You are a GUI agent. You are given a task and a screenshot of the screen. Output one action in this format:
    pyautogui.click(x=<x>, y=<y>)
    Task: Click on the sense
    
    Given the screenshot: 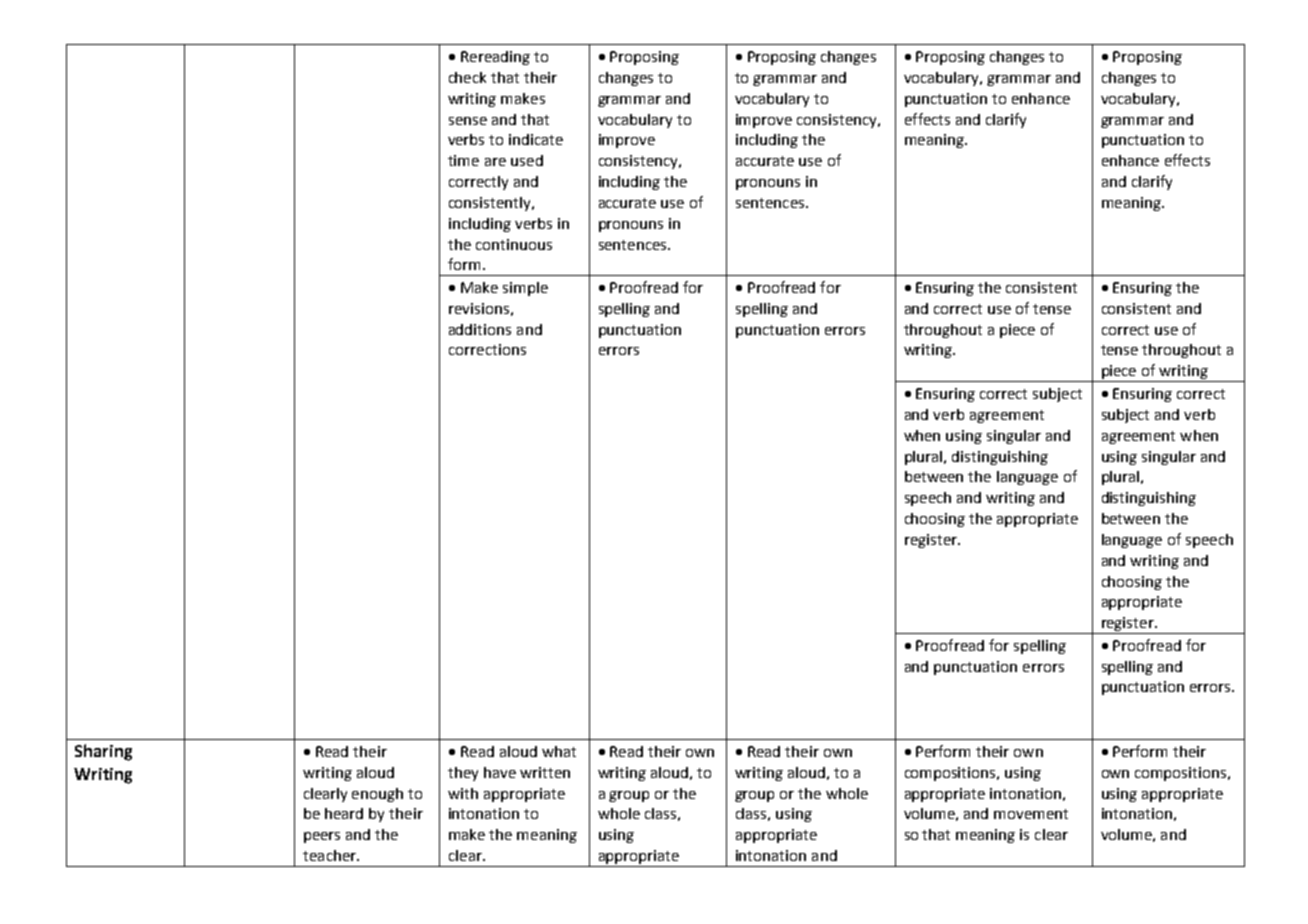 What is the action you would take?
    pyautogui.click(x=468, y=121)
